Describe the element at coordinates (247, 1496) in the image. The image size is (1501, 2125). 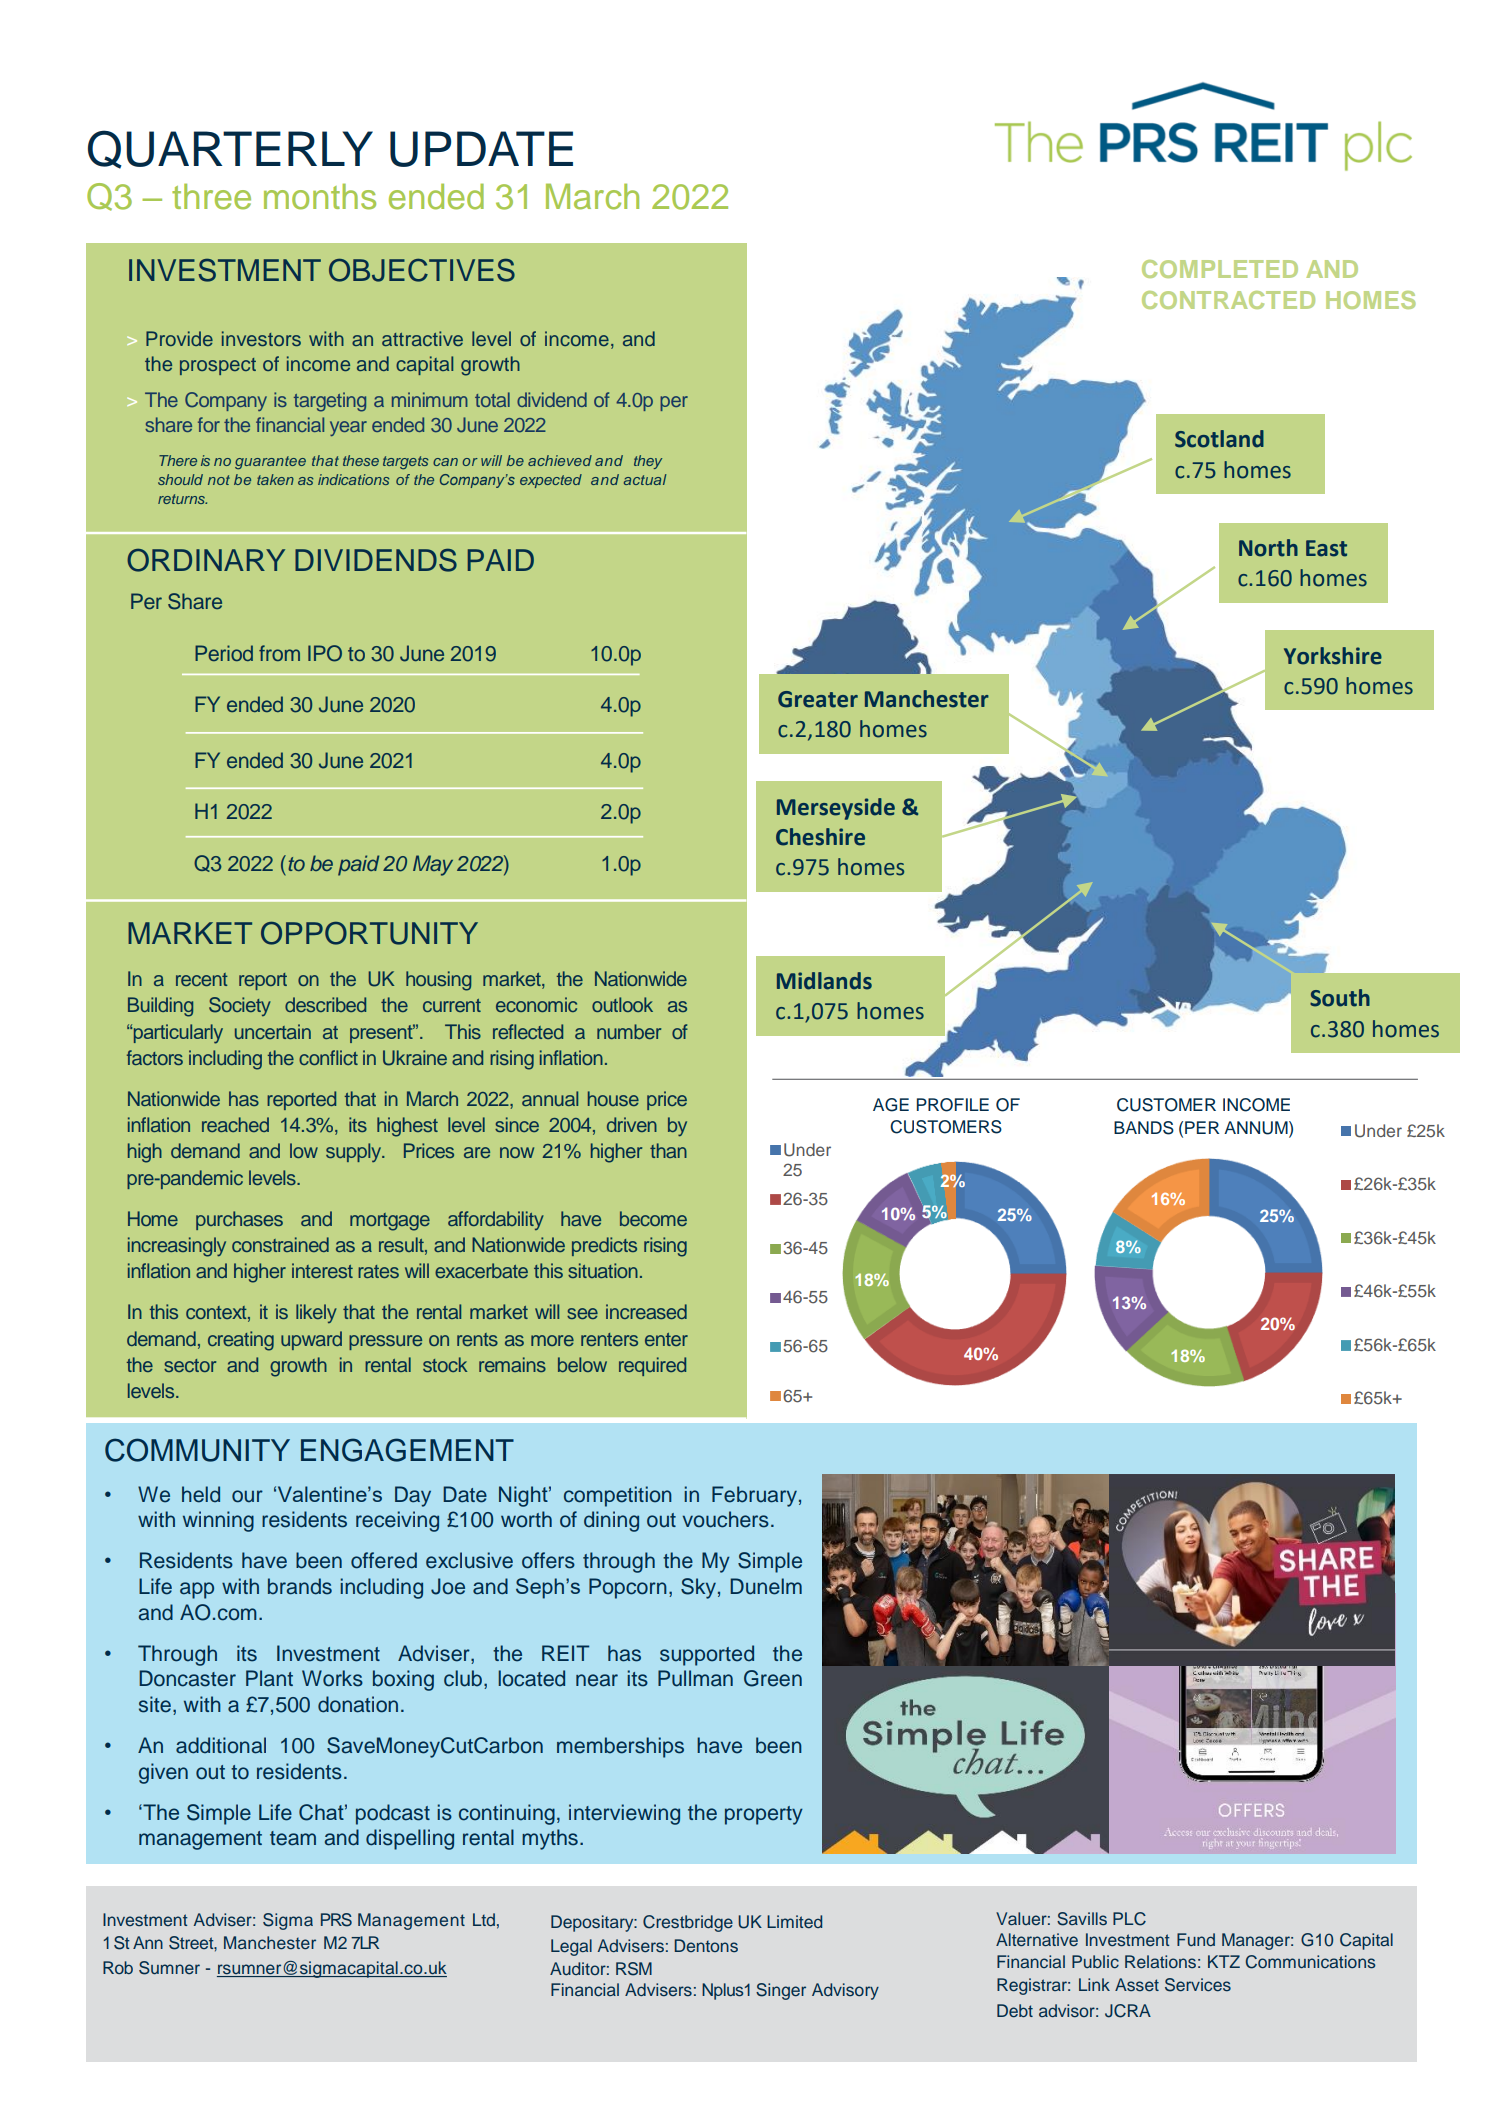
I see `our` at that location.
